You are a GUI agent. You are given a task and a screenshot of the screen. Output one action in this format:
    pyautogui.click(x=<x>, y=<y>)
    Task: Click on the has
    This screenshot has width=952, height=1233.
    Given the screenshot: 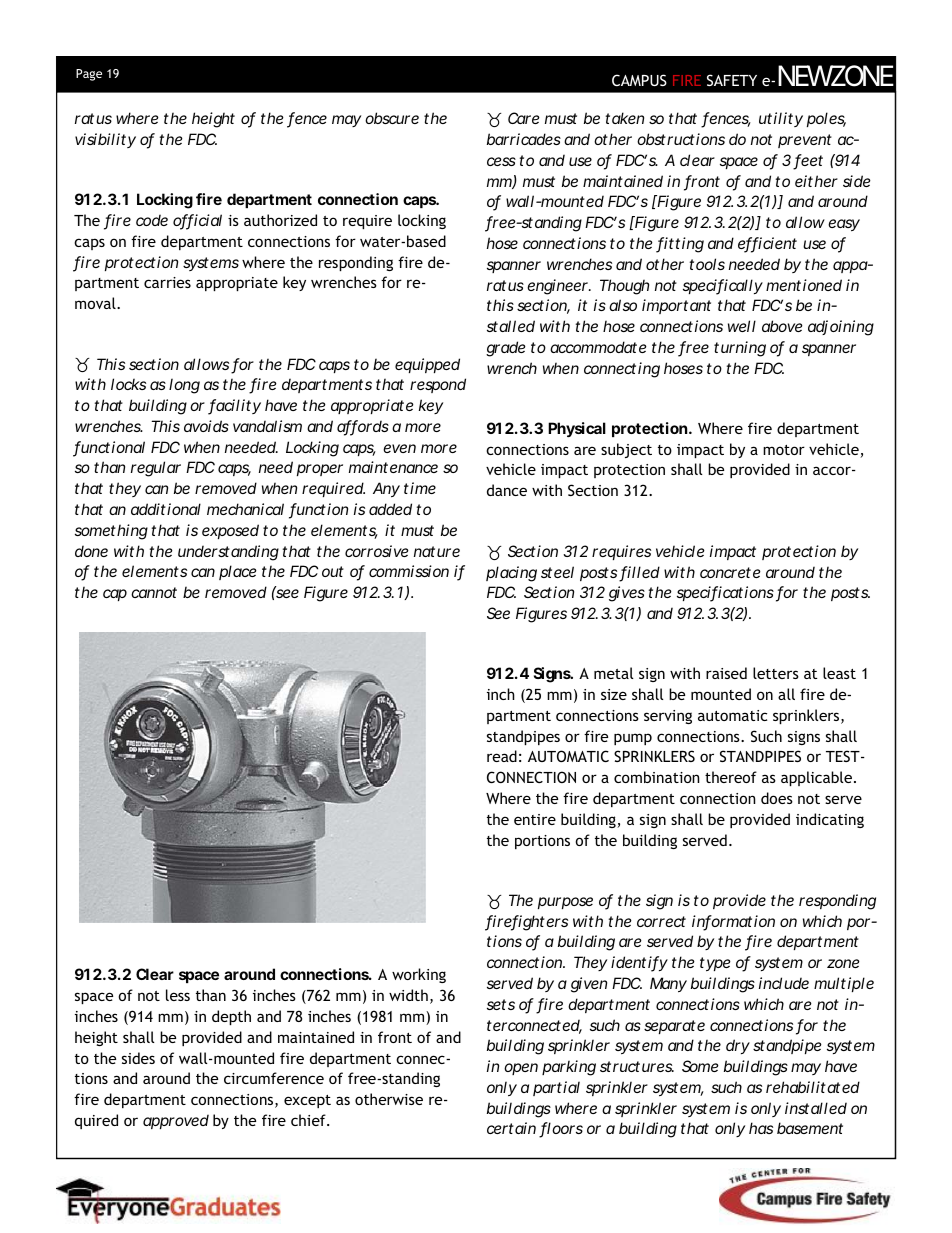 What is the action you would take?
    pyautogui.click(x=761, y=1128)
